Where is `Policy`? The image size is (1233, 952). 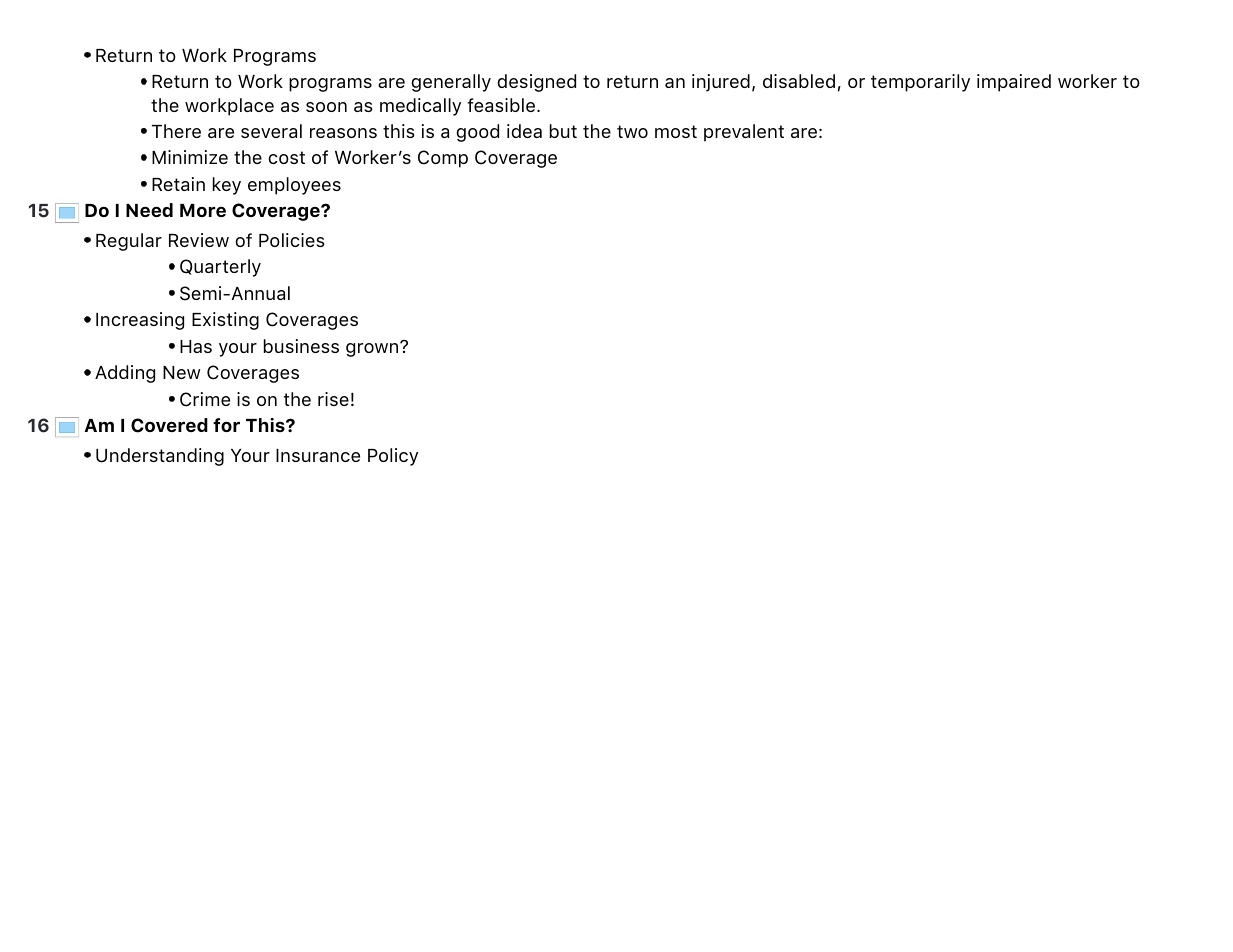 Policy is located at coordinates (393, 457).
